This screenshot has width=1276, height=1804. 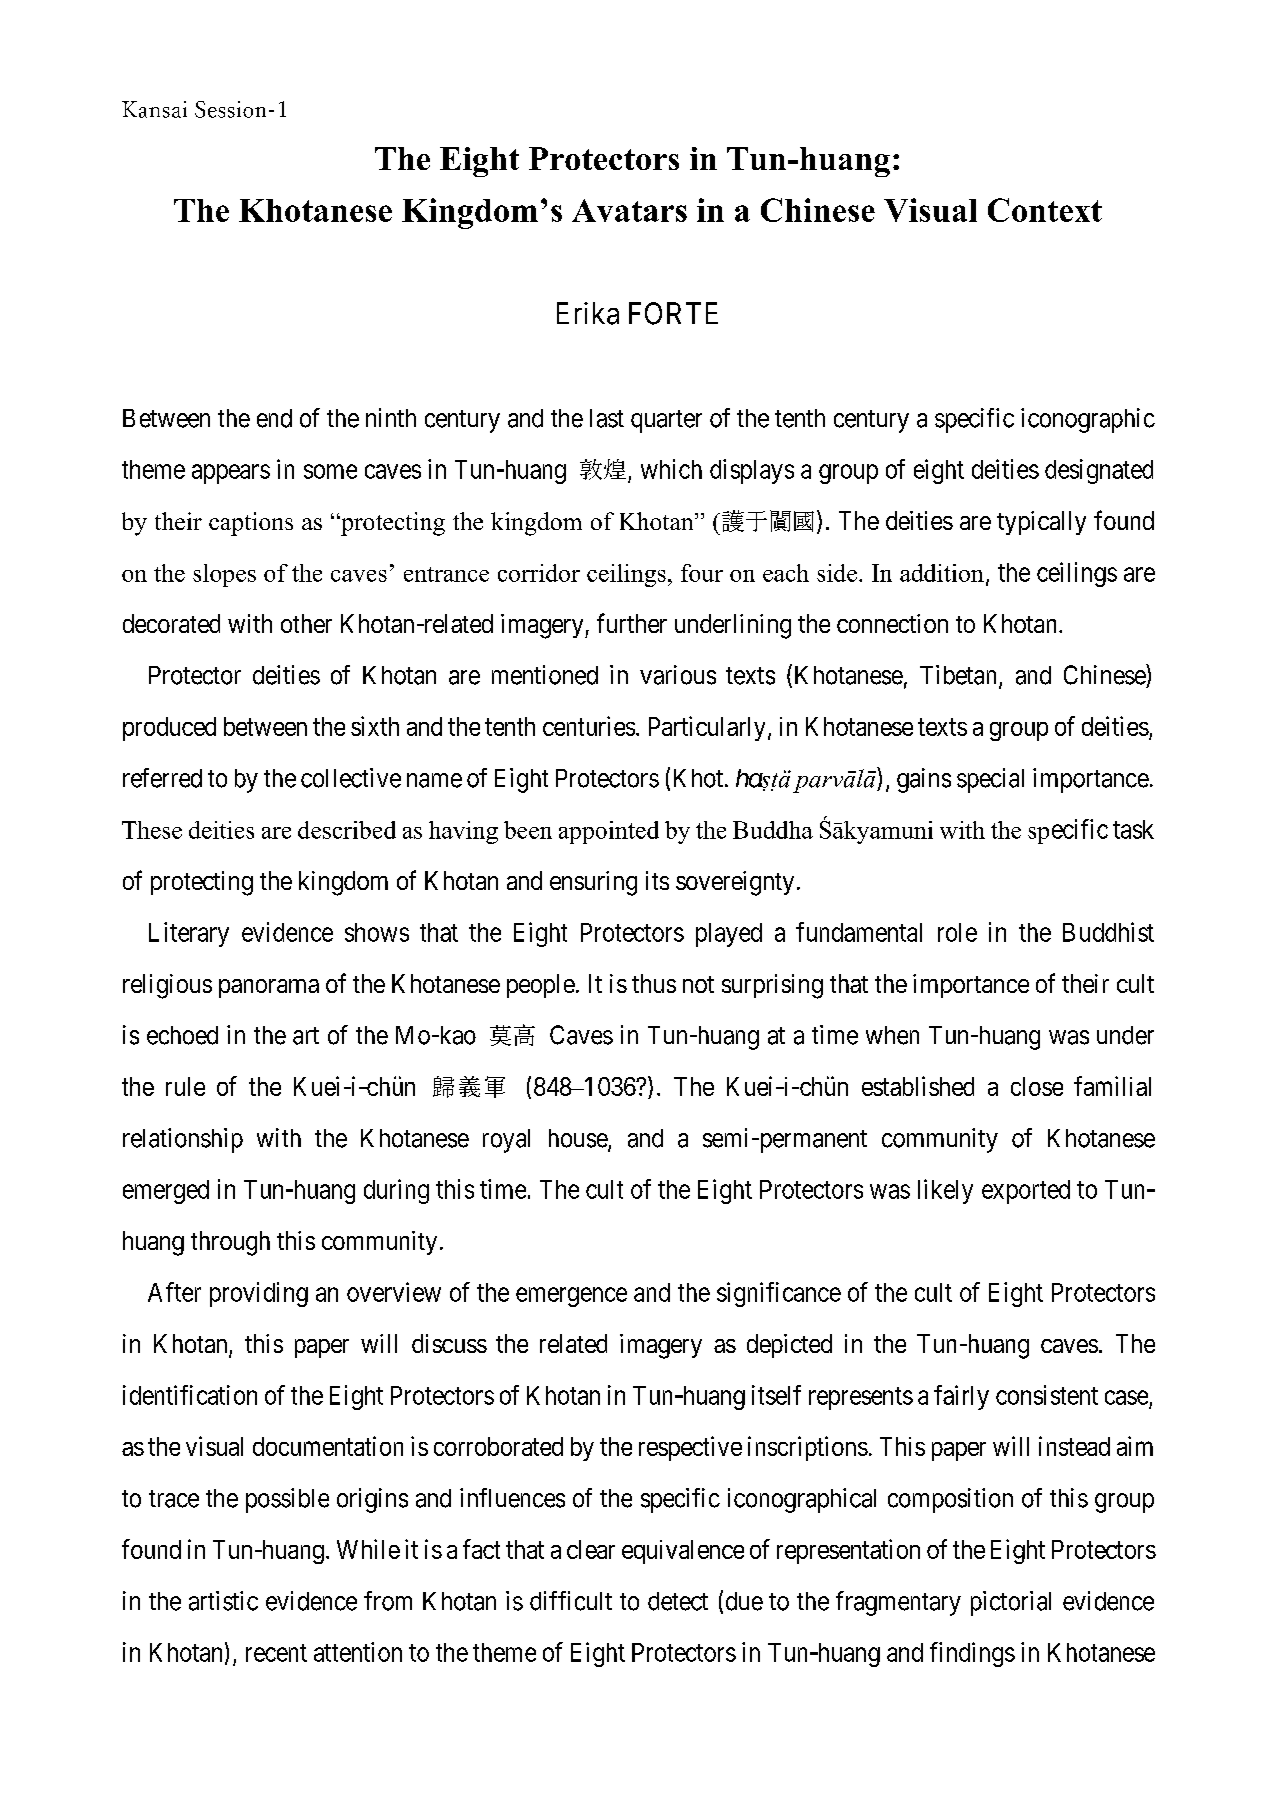 I want to click on panorama, so click(x=269, y=988).
